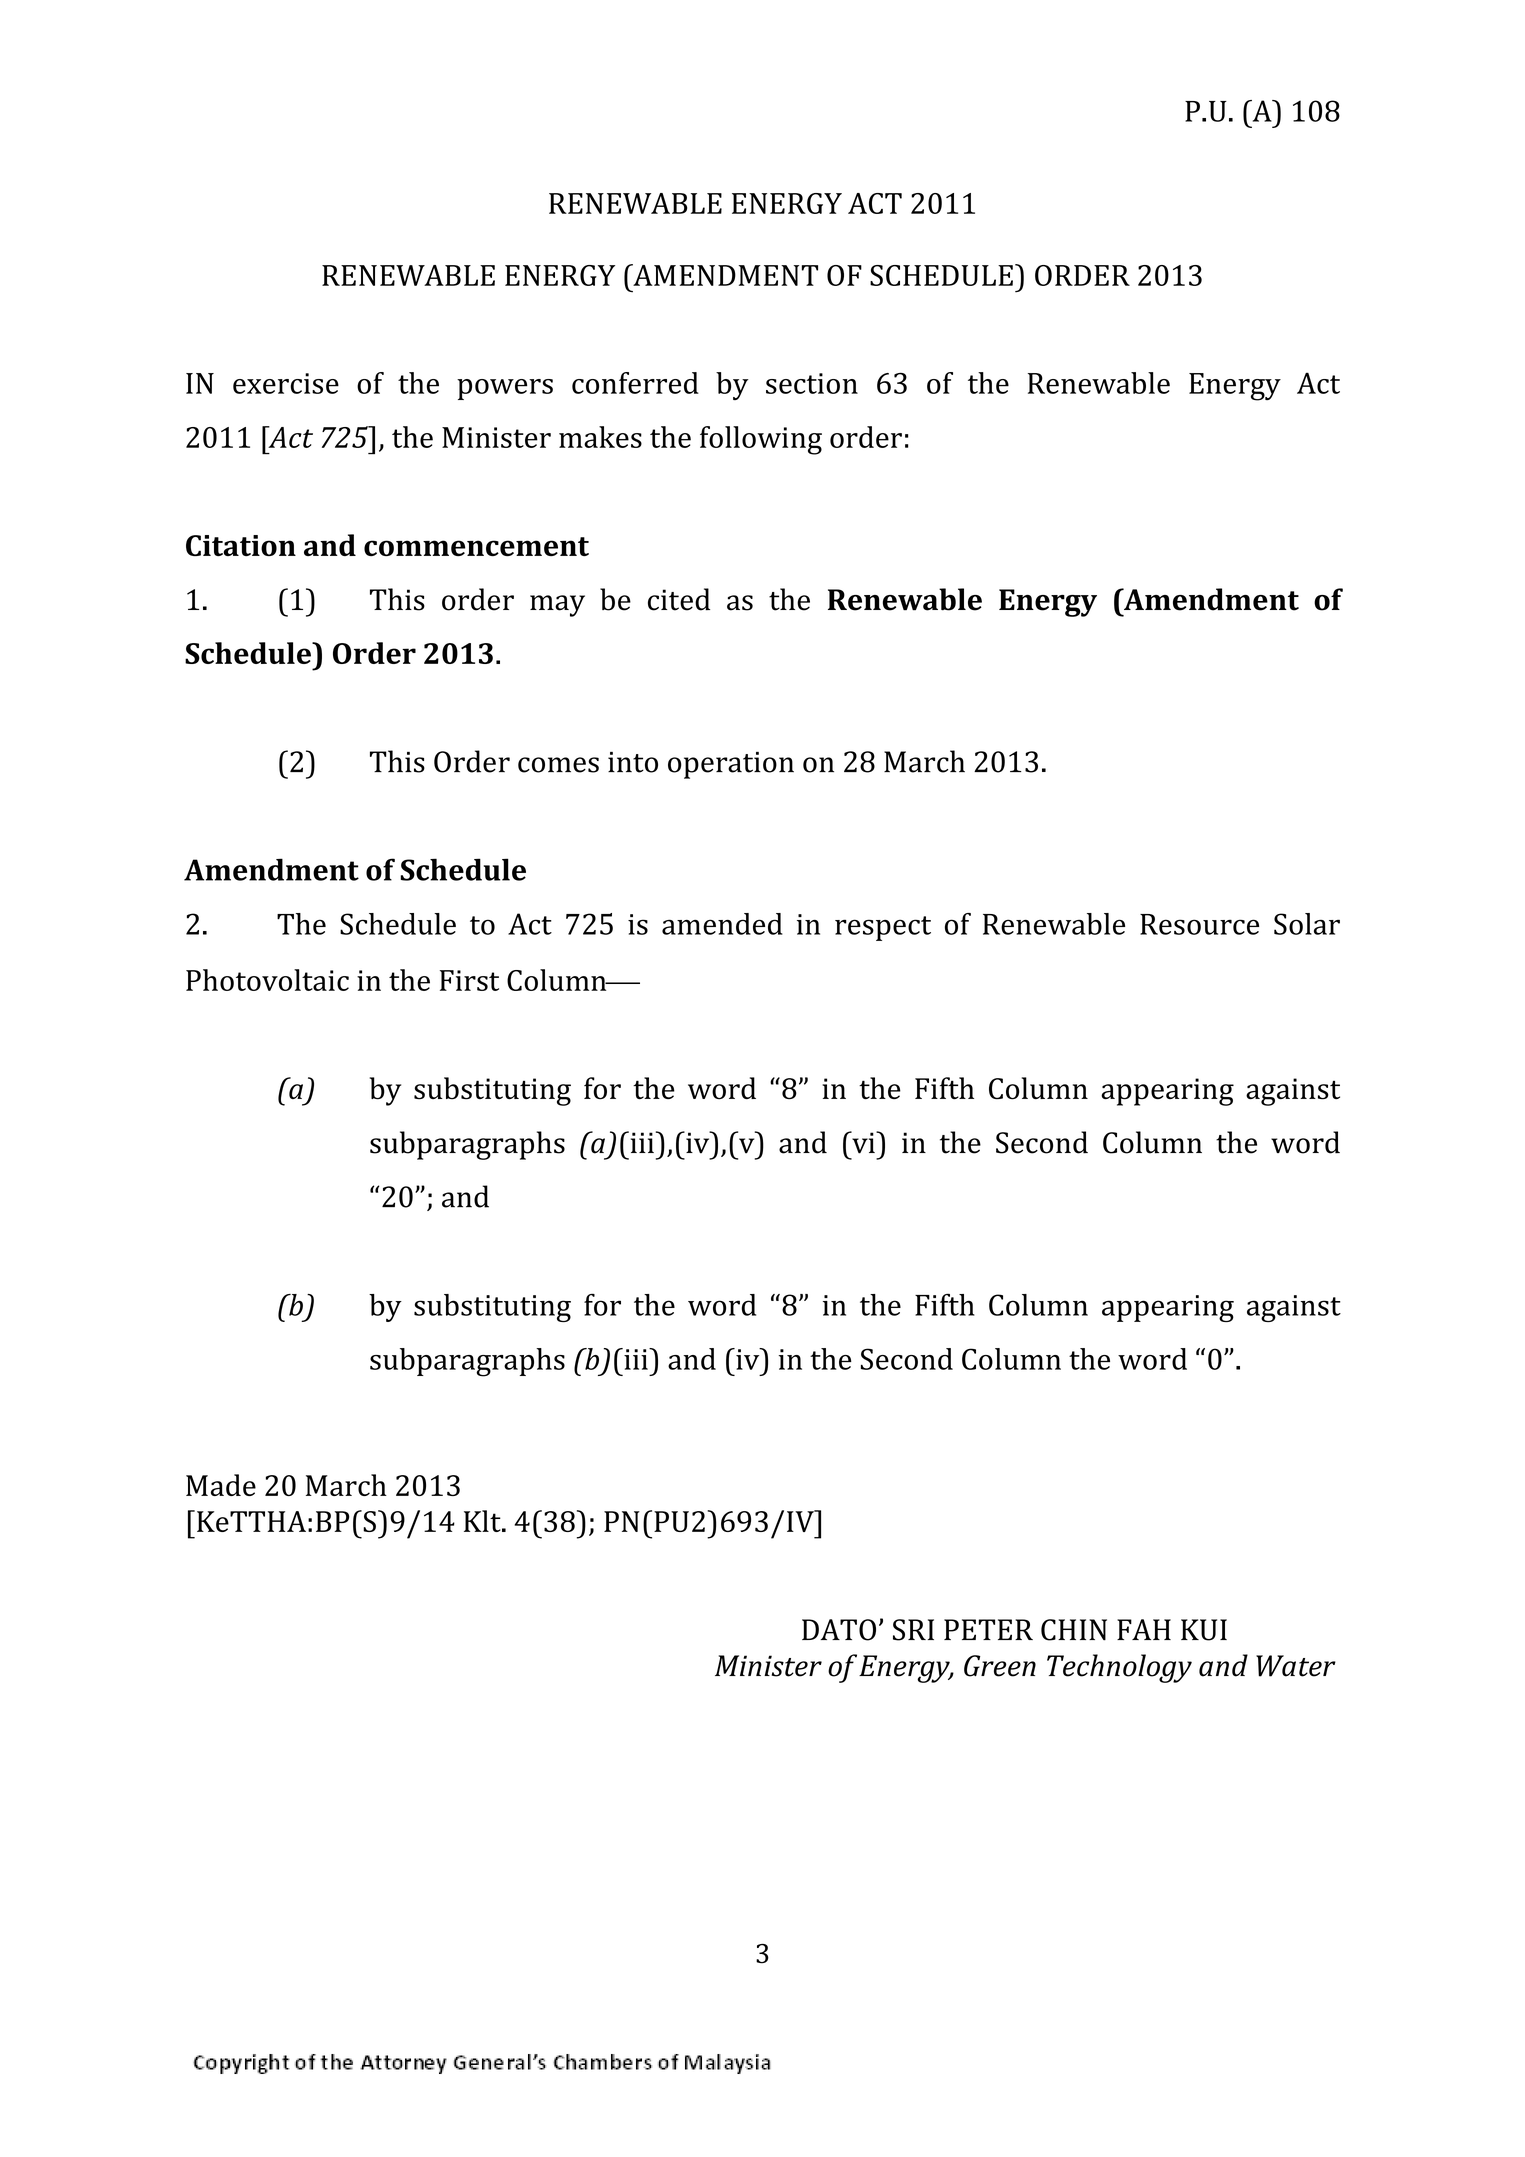 The image size is (1525, 2157). What do you see at coordinates (286, 383) in the screenshot?
I see `exercise` at bounding box center [286, 383].
